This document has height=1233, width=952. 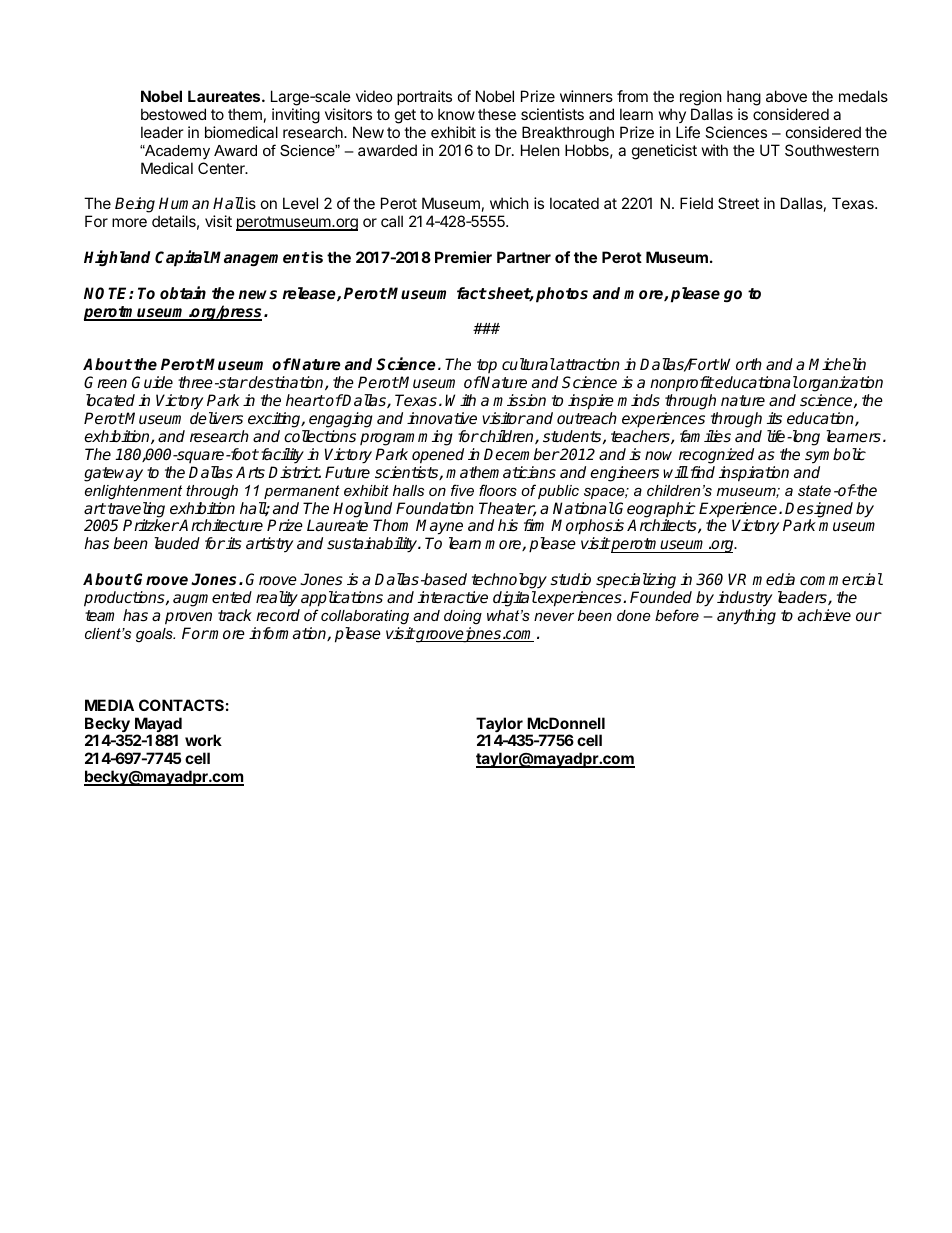 What do you see at coordinates (173, 114) in the document?
I see `bestowed` at bounding box center [173, 114].
